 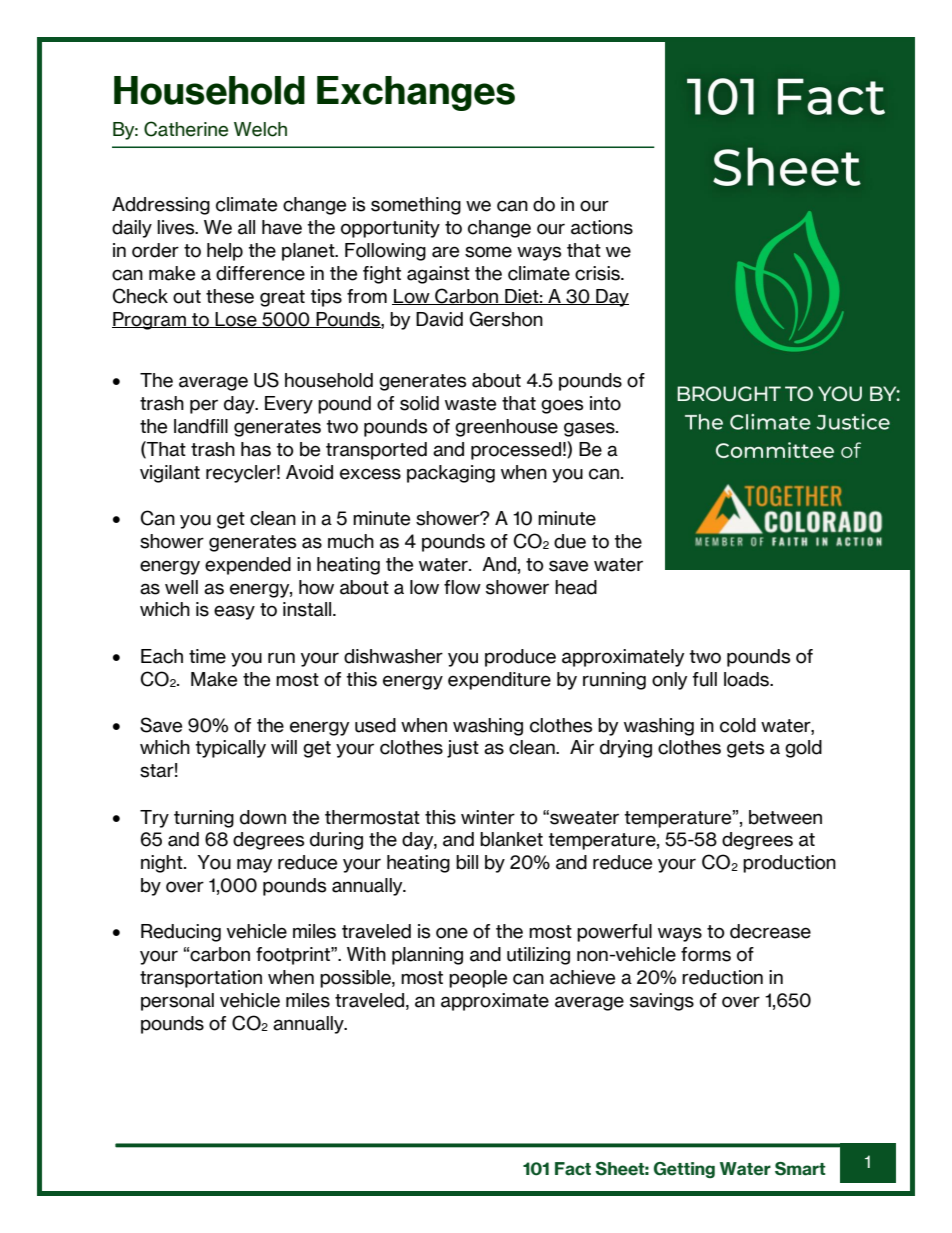 What do you see at coordinates (204, 819) in the screenshot?
I see `turning` at bounding box center [204, 819].
